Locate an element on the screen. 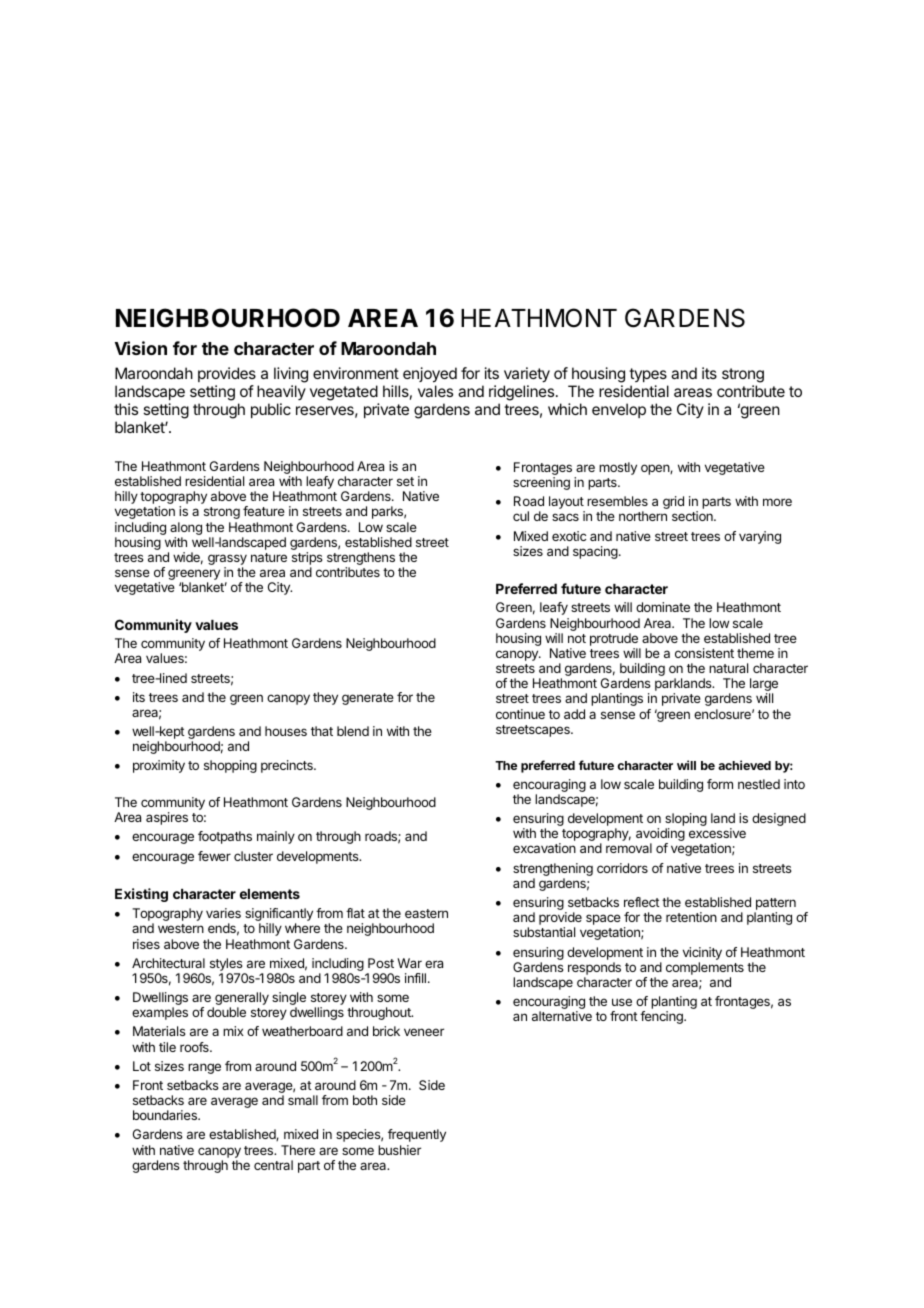  eastern is located at coordinates (426, 913).
